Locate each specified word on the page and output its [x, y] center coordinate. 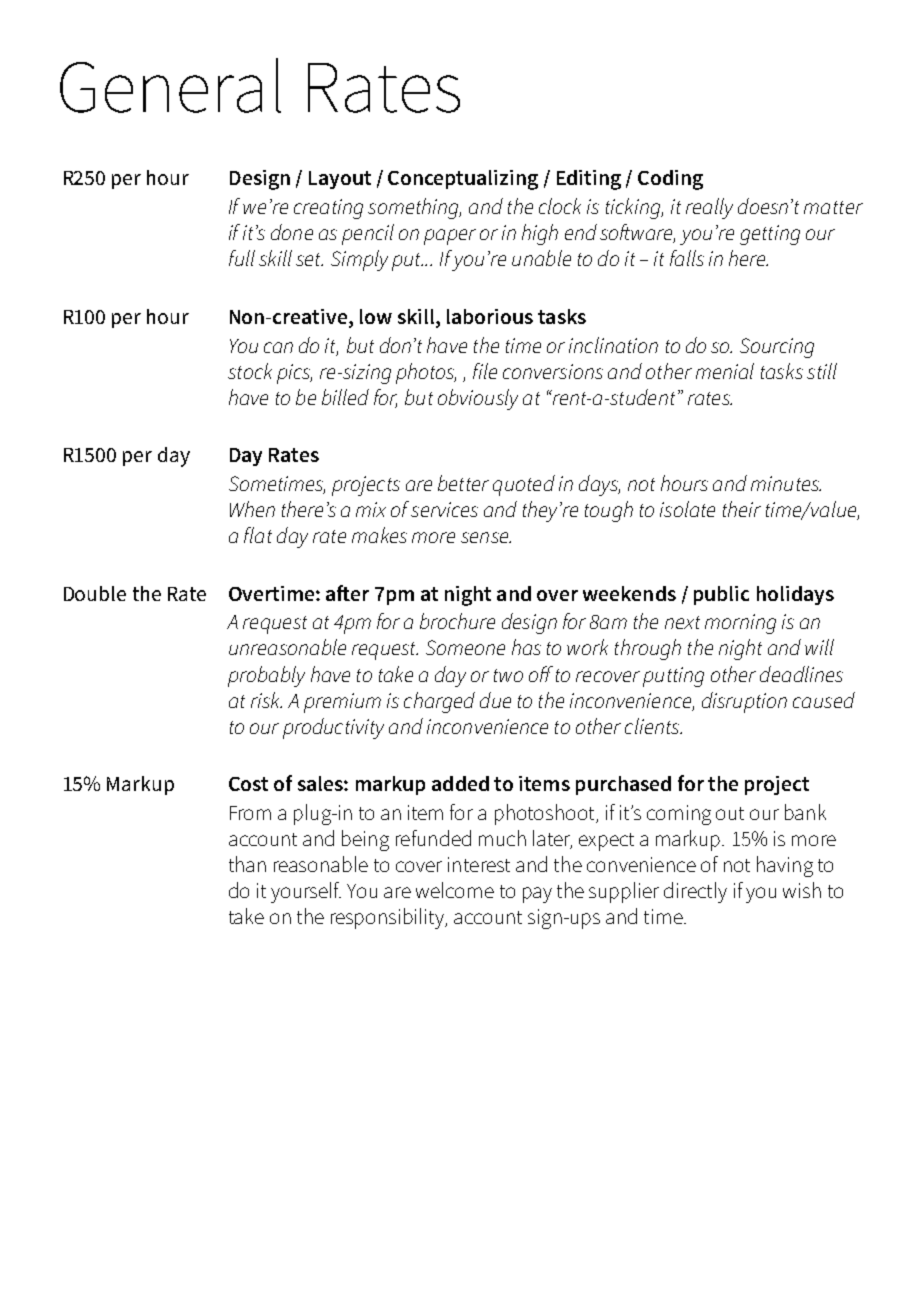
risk [266, 700]
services [444, 509]
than [247, 864]
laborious [490, 316]
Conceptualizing [463, 180]
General [170, 85]
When [252, 509]
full [242, 258]
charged [439, 702]
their [742, 509]
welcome [455, 890]
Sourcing [777, 348]
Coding [670, 180]
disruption [744, 702]
